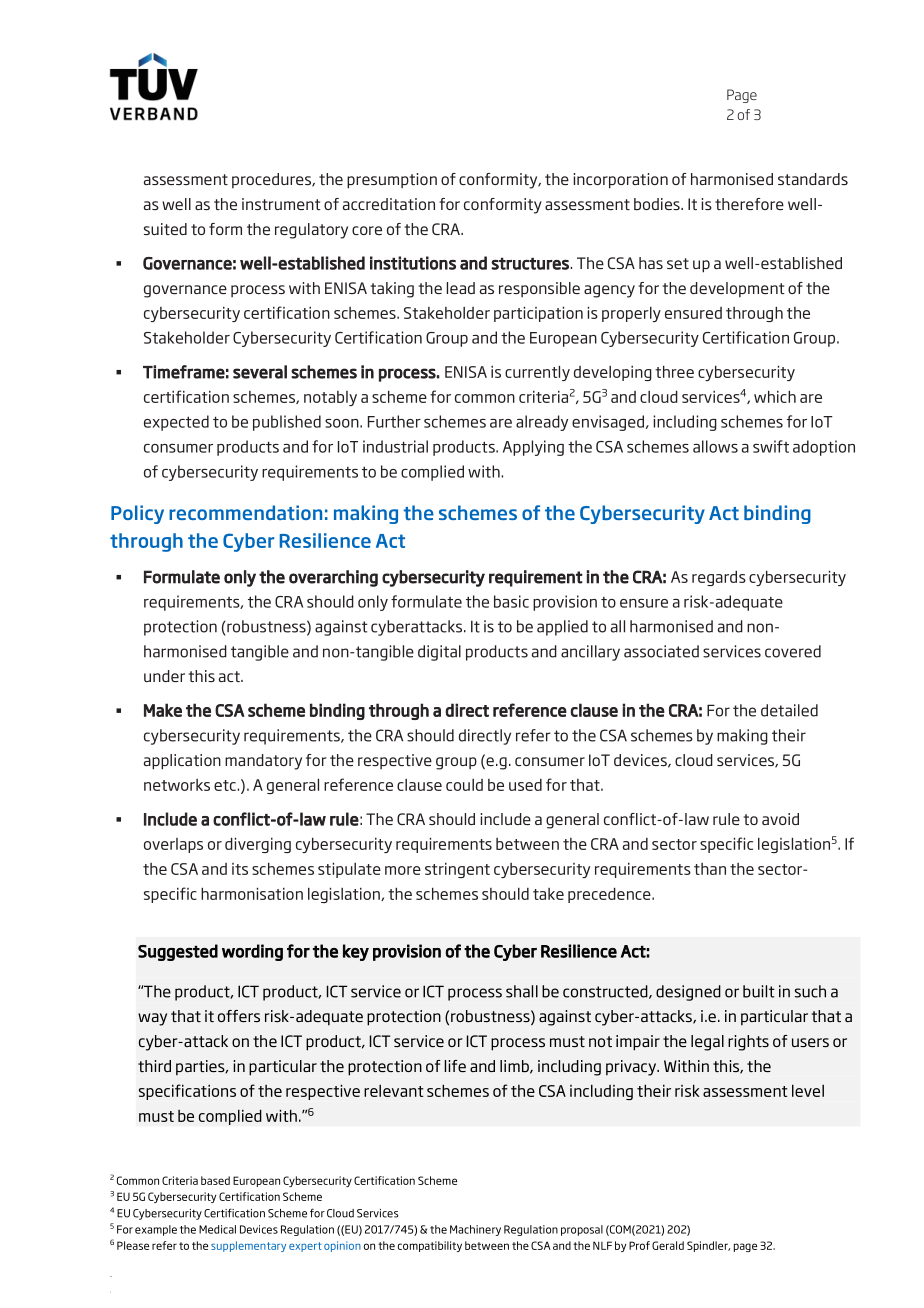 The height and width of the page is (1308, 924). Describe the element at coordinates (217, 1229) in the page. I see `Medical` at that location.
